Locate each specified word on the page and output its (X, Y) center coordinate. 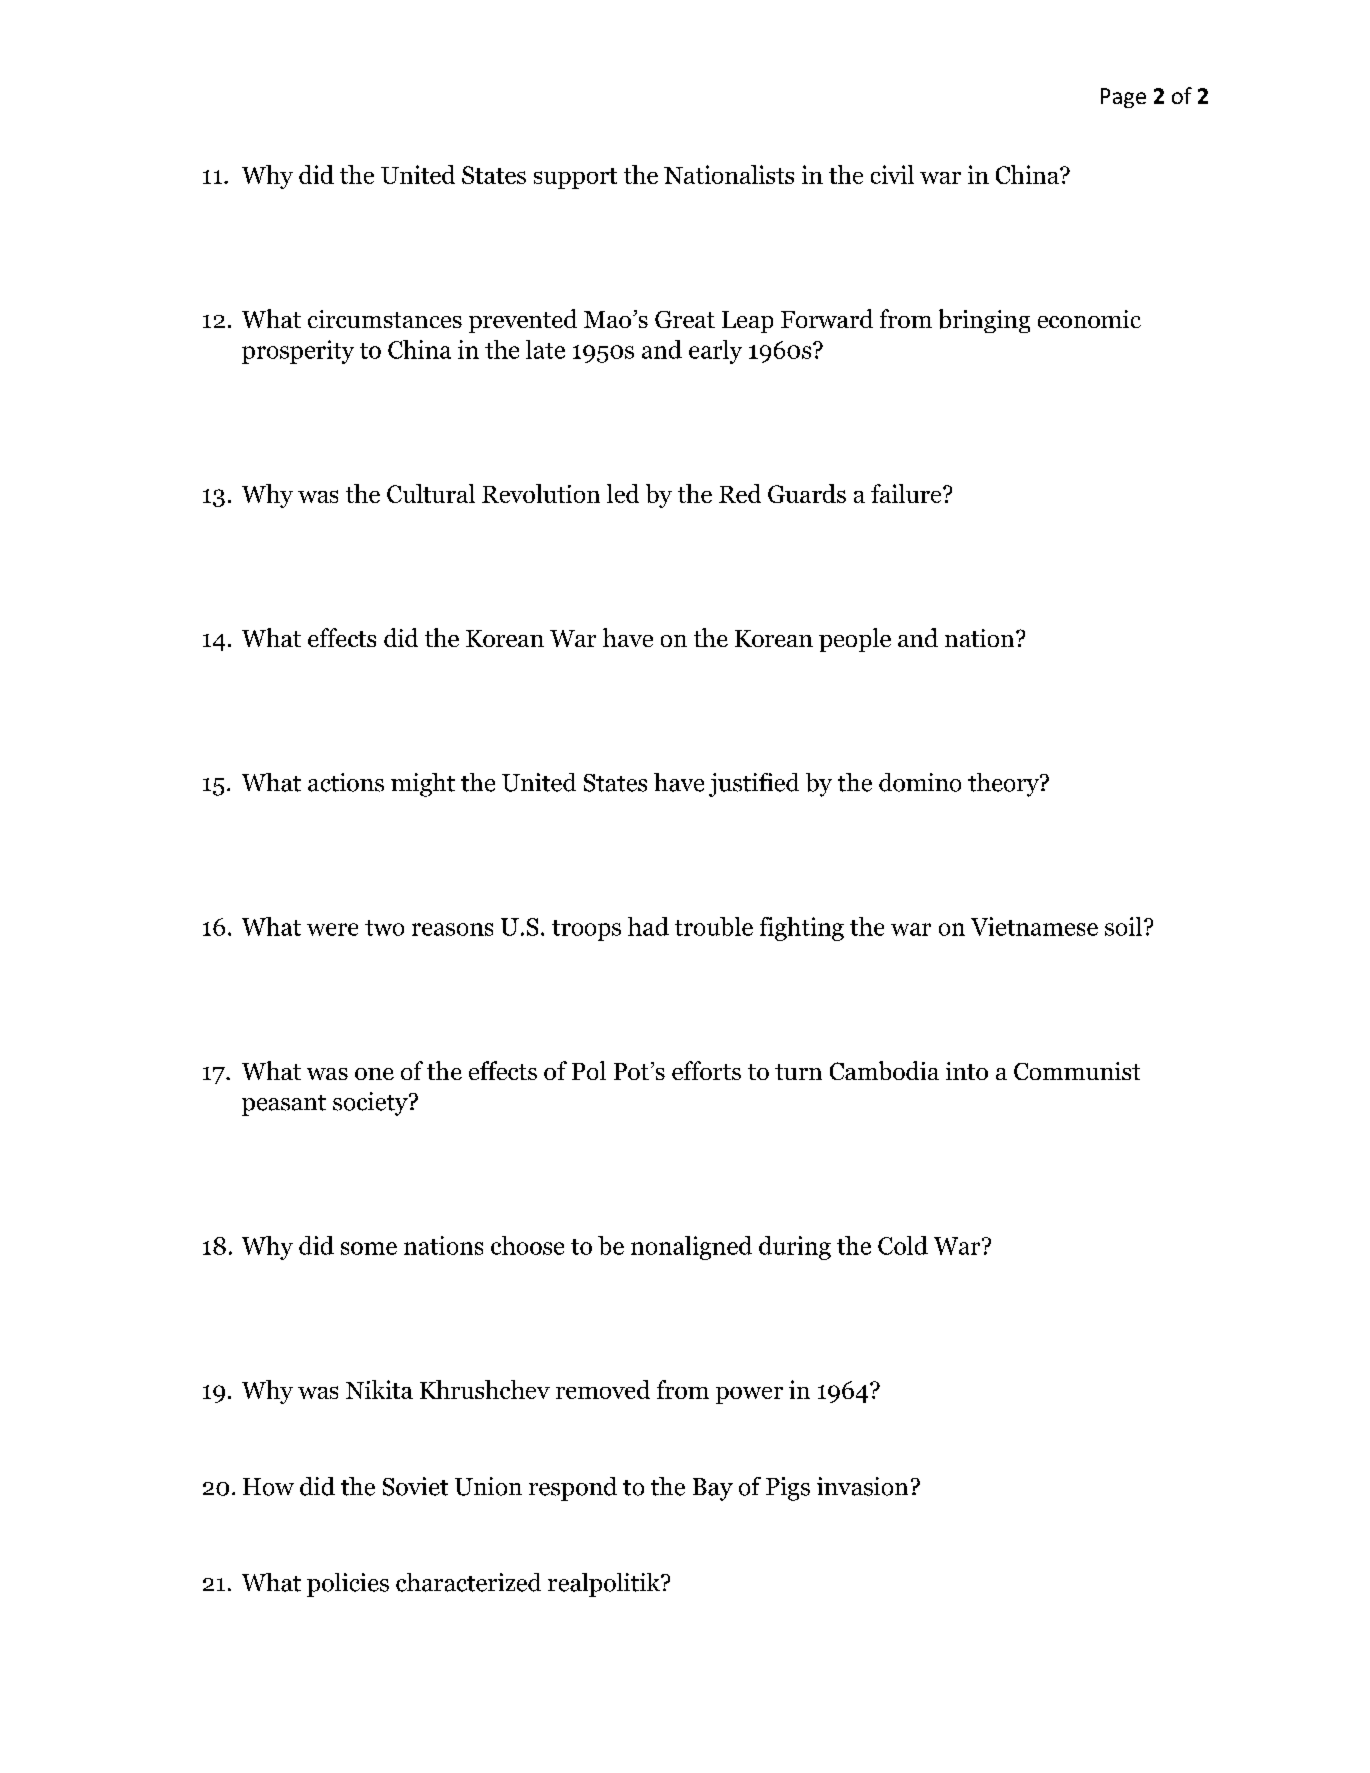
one (374, 1074)
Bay (713, 1489)
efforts (706, 1070)
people (855, 640)
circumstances (385, 319)
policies (348, 1585)
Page (1123, 98)
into (967, 1071)
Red (740, 493)
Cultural (431, 493)
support (575, 178)
